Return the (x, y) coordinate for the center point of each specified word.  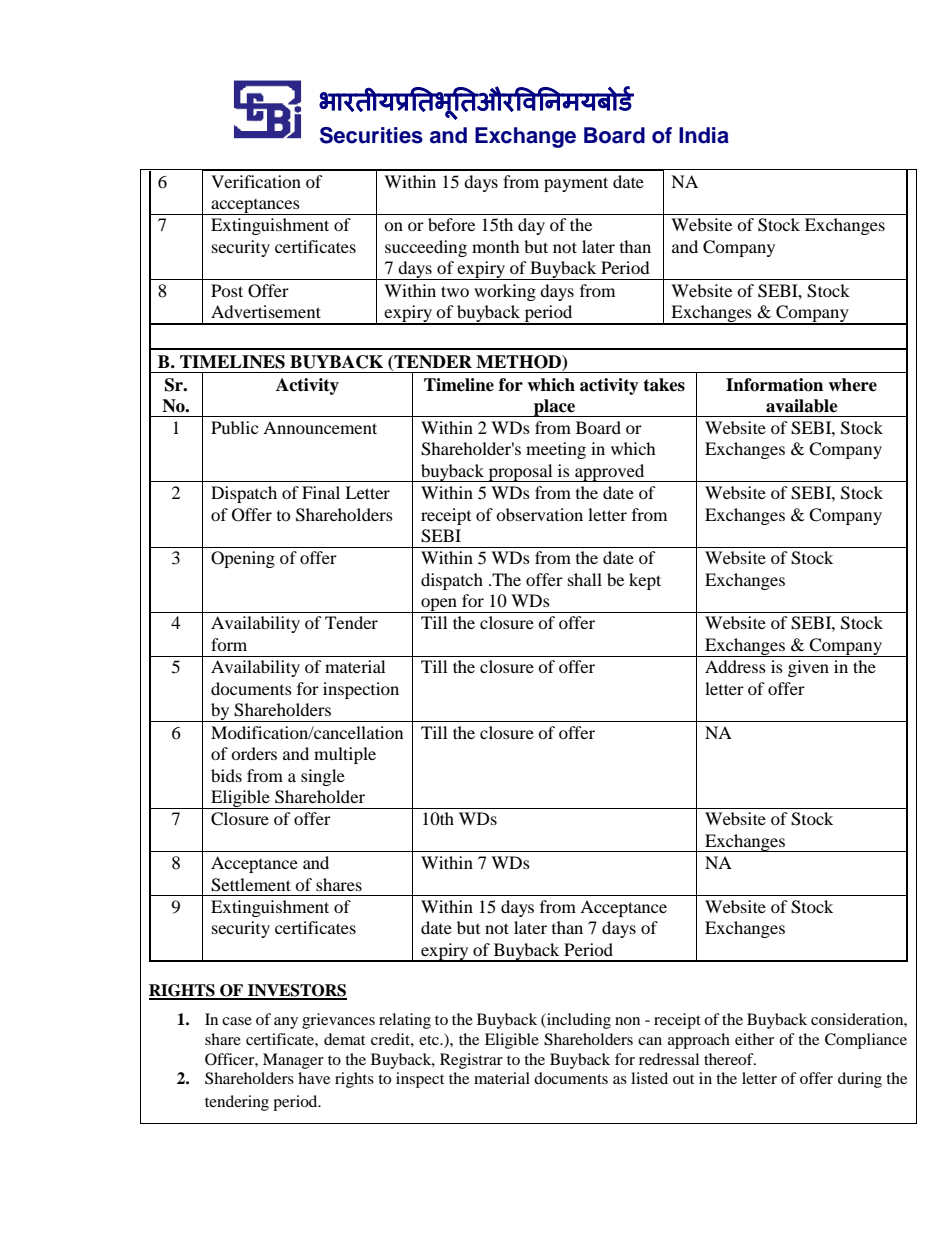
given (808, 668)
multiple (345, 755)
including (578, 1021)
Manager (293, 1061)
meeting (556, 450)
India (704, 135)
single (323, 777)
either (754, 1039)
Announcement (320, 427)
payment (576, 184)
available (802, 406)
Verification (256, 181)
